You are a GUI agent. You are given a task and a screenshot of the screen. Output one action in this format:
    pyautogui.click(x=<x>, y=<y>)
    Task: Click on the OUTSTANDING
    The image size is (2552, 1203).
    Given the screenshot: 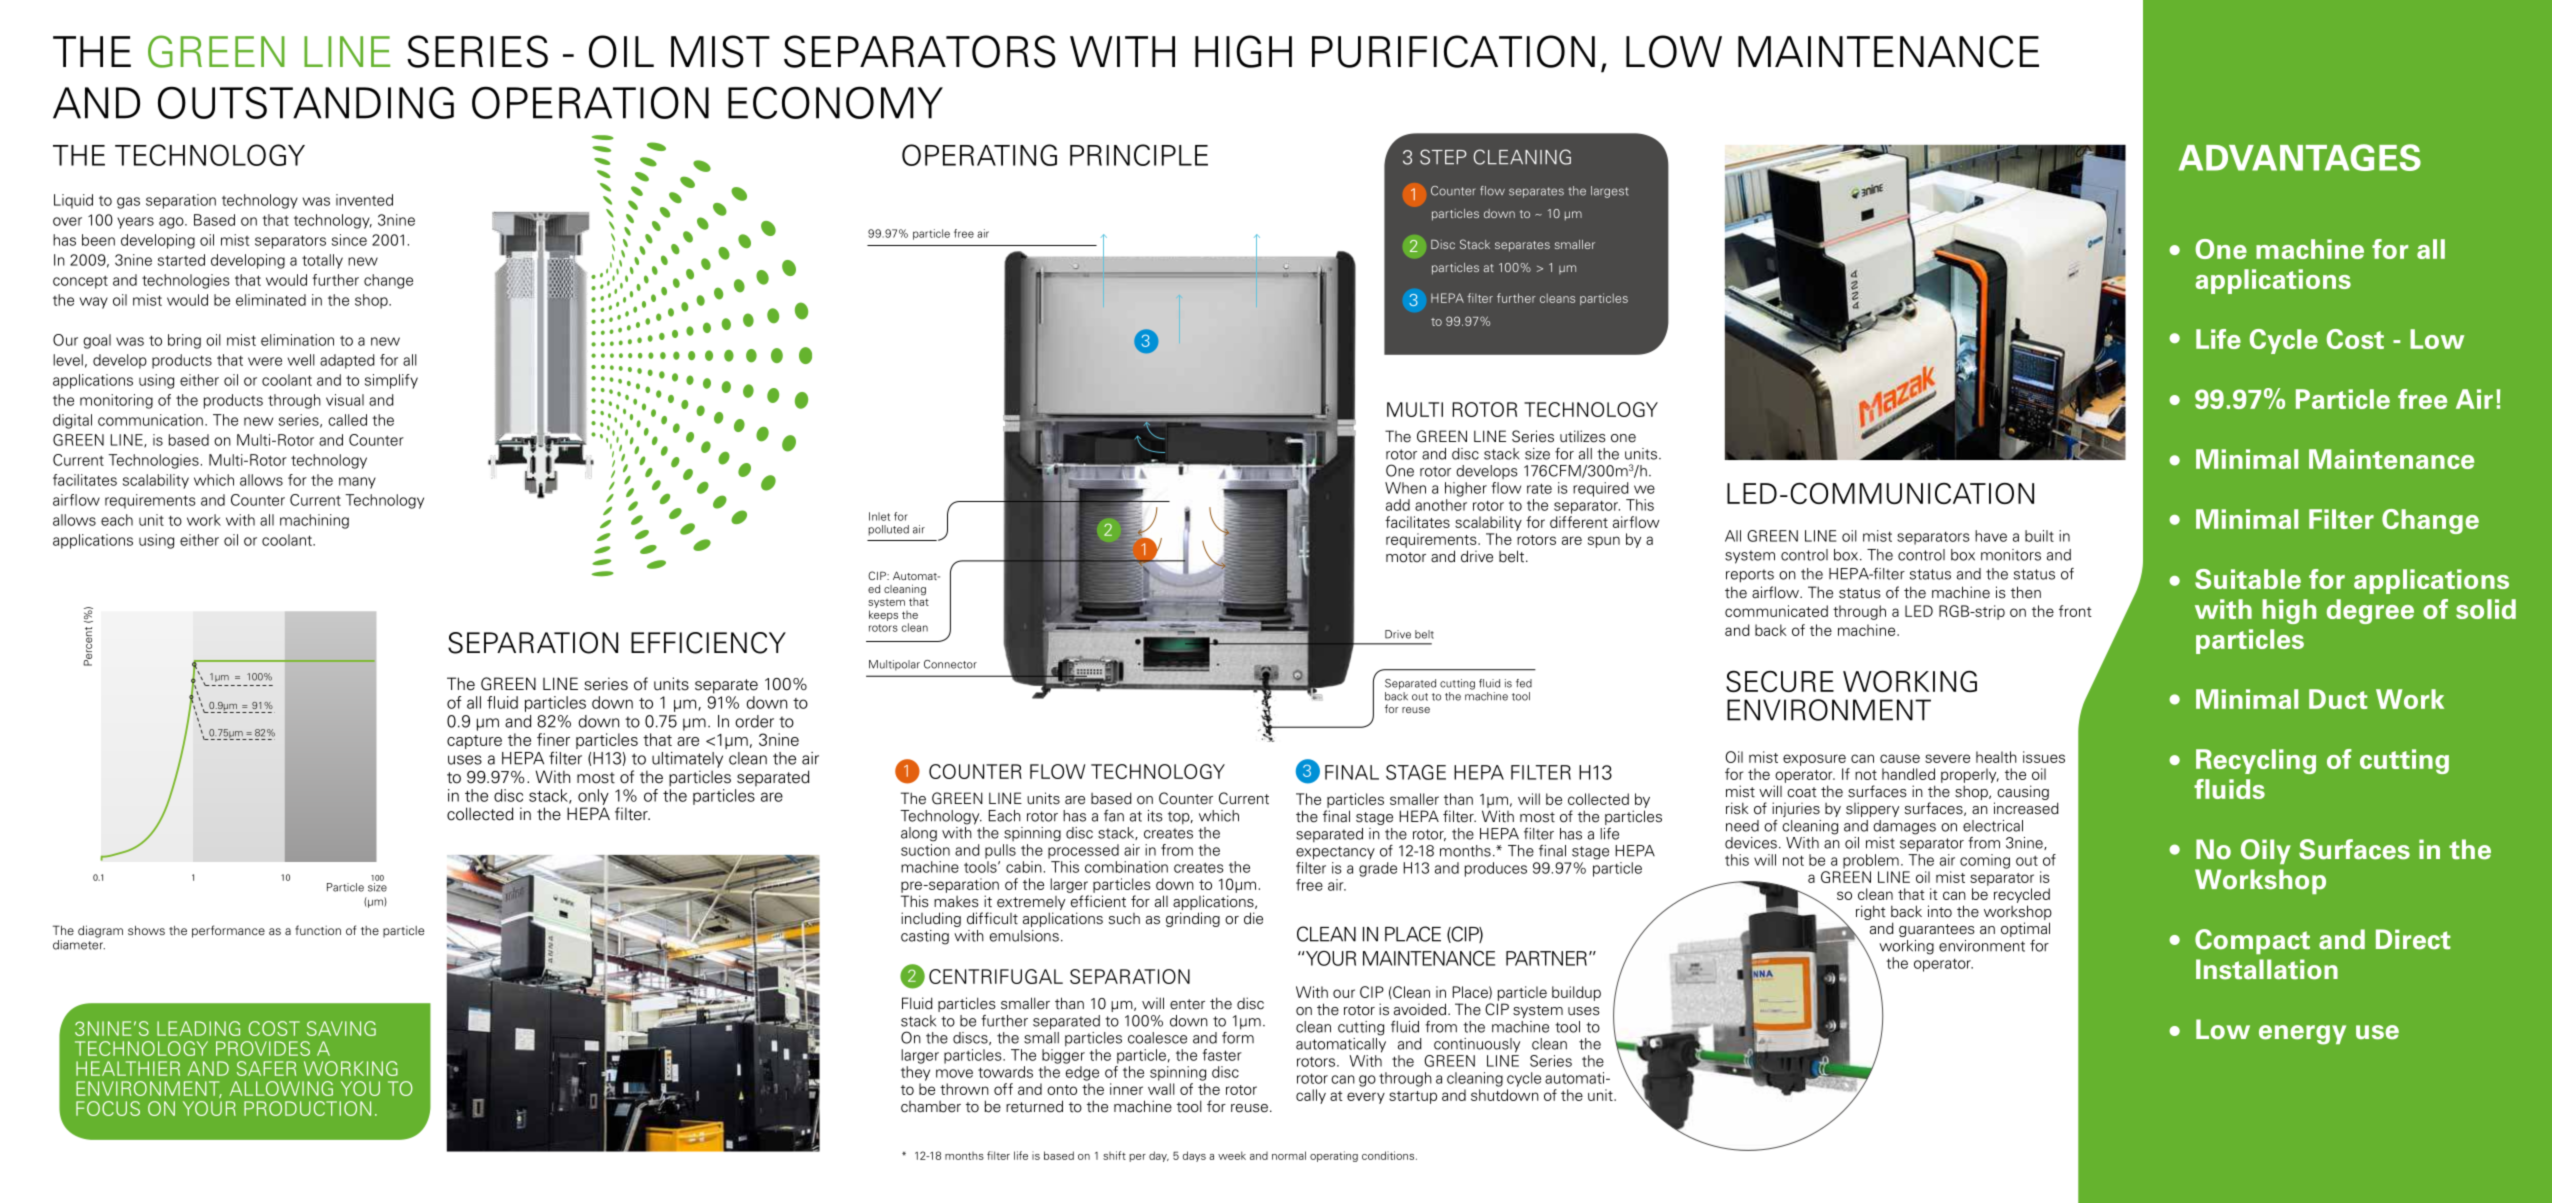 What is the action you would take?
    pyautogui.click(x=306, y=102)
